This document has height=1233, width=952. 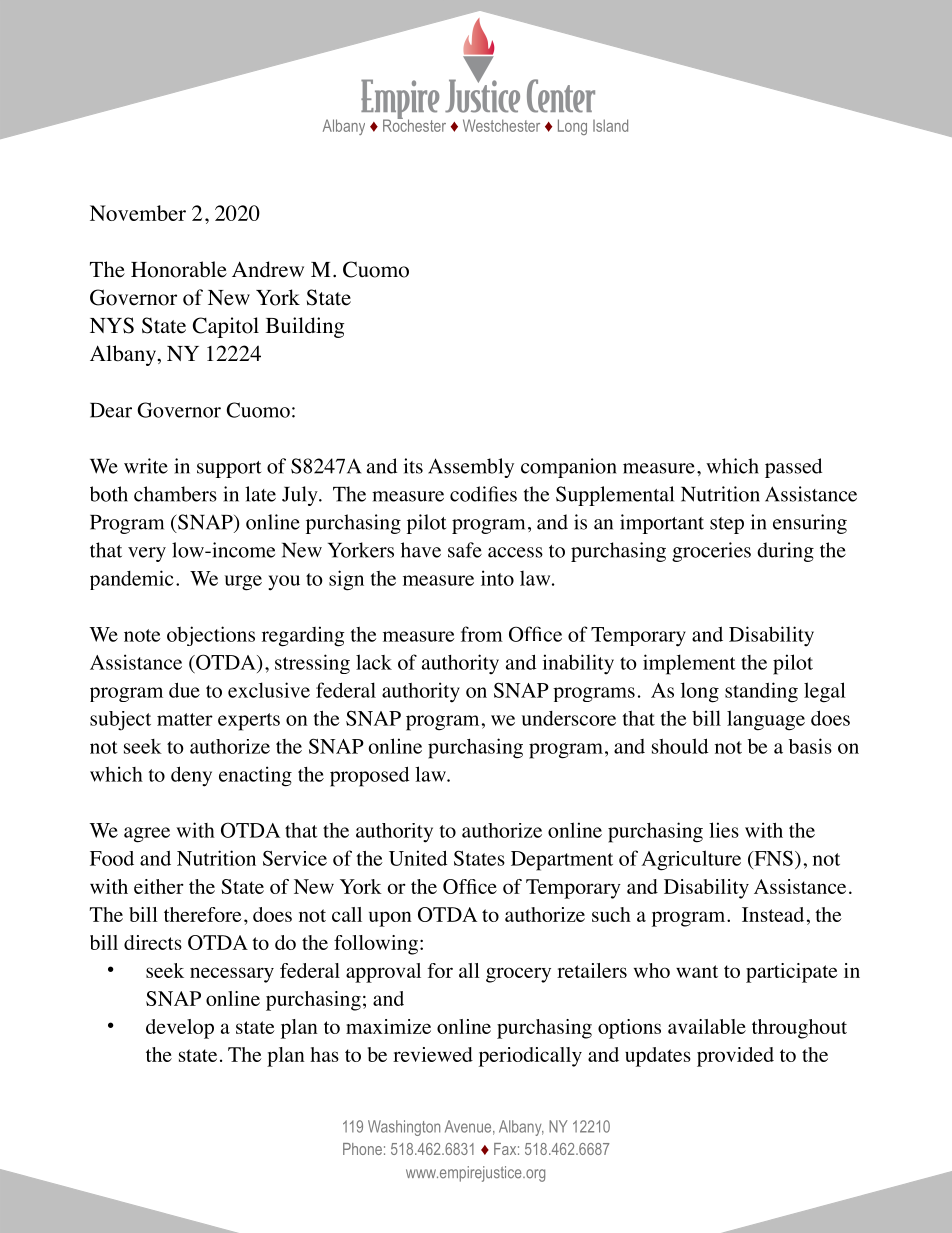 I want to click on objections, so click(x=211, y=636).
